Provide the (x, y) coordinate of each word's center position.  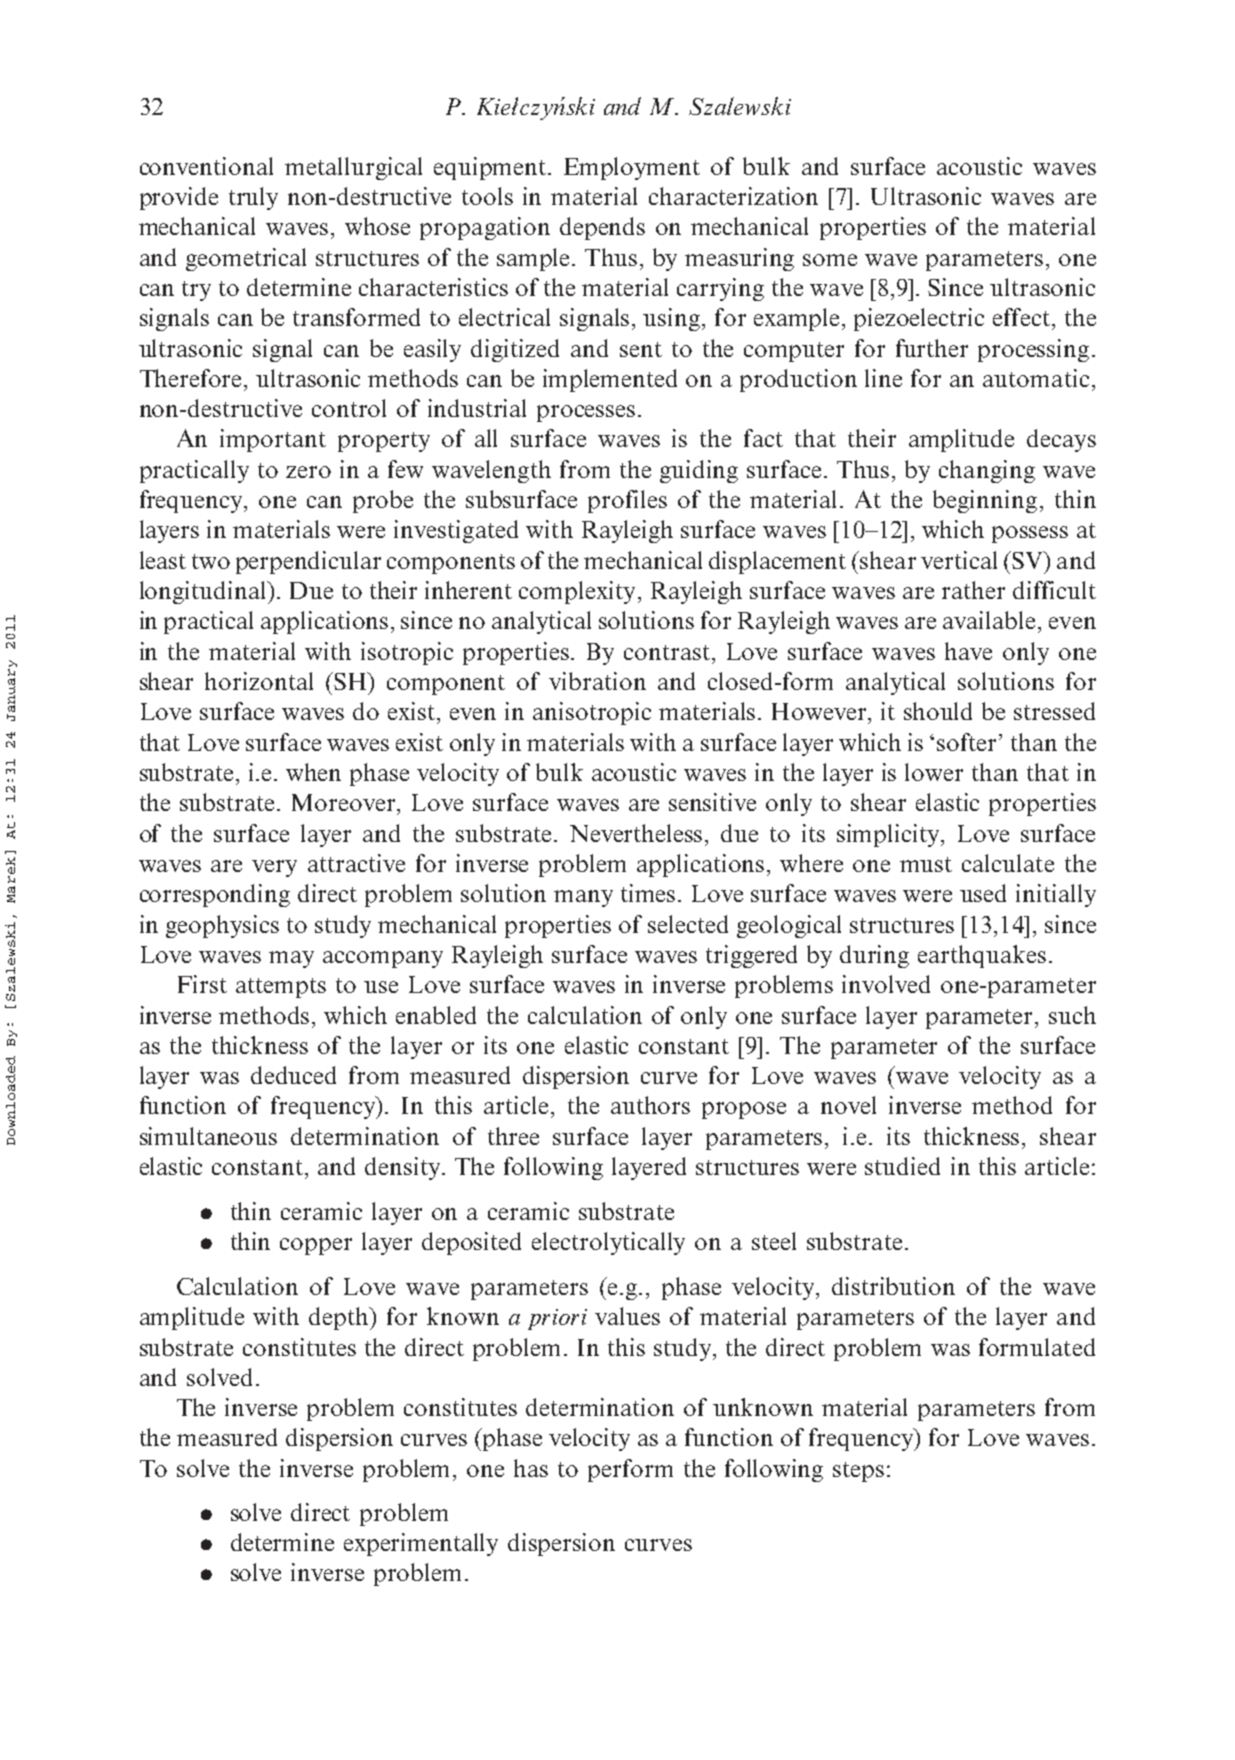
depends (602, 228)
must (926, 864)
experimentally (421, 1544)
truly (253, 198)
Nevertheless (636, 833)
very (274, 868)
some (830, 260)
